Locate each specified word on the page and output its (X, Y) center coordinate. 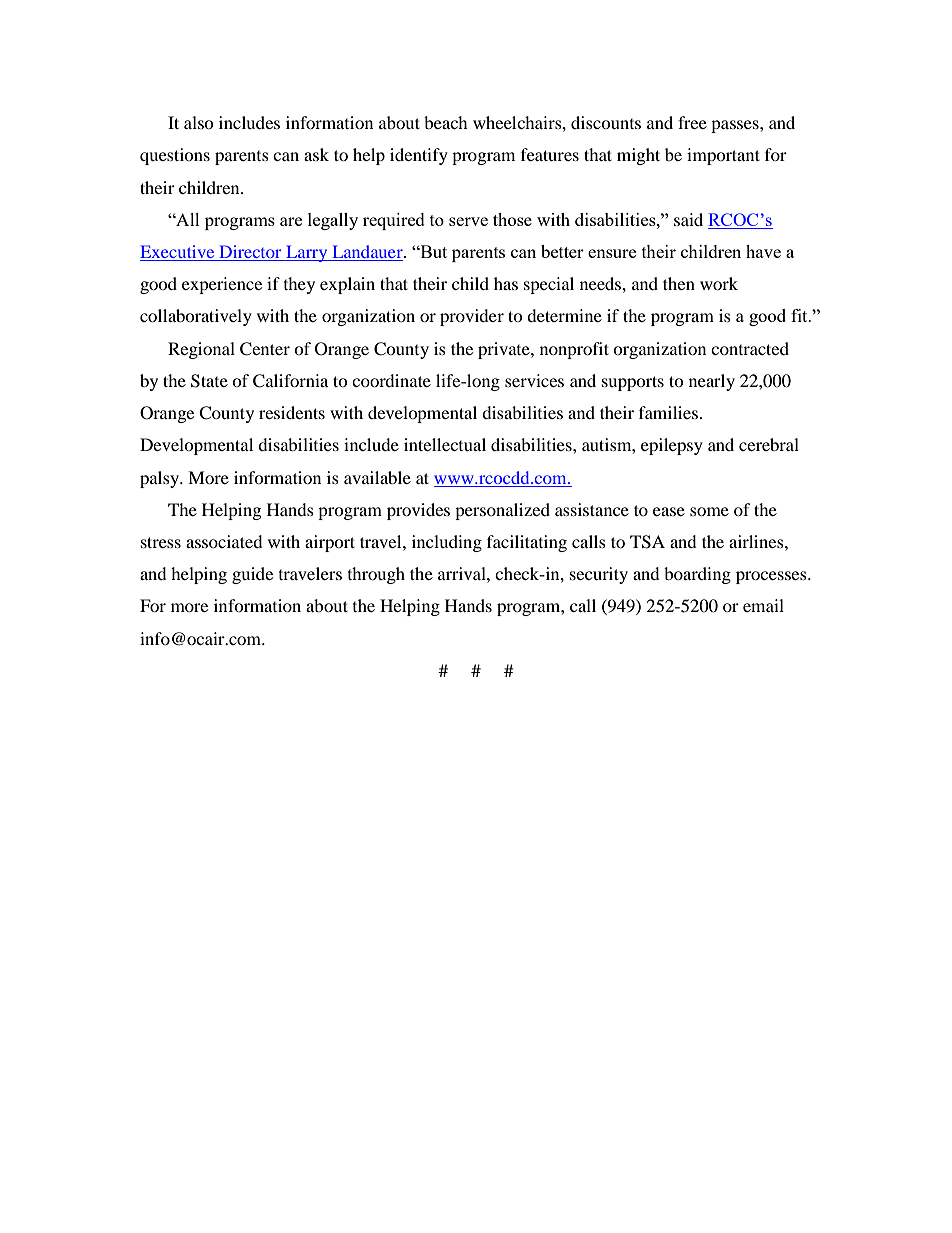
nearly (712, 382)
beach (446, 122)
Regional (201, 350)
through (376, 575)
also (199, 122)
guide (252, 575)
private (505, 350)
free (692, 122)
